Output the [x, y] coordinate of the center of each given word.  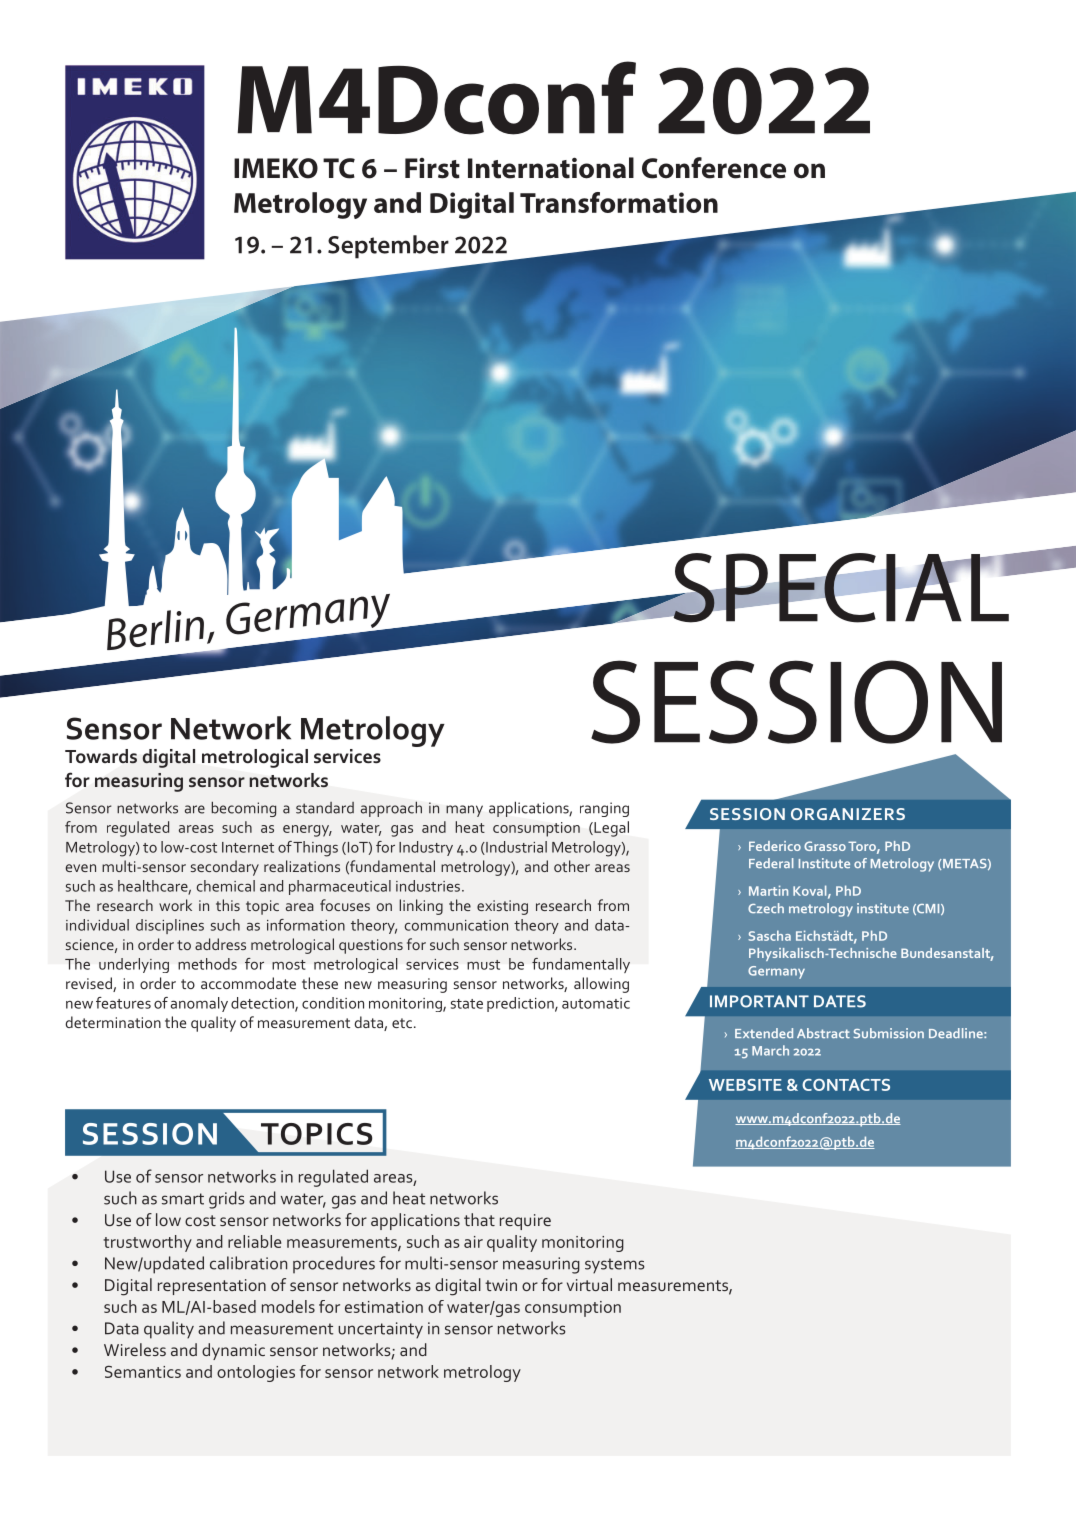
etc [402, 1023]
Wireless [135, 1349]
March [770, 1050]
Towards [101, 756]
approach [391, 809]
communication [456, 925]
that [479, 1219]
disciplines [170, 926]
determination [113, 1022]
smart [183, 1199]
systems [615, 1266]
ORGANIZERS [848, 814]
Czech [766, 908]
